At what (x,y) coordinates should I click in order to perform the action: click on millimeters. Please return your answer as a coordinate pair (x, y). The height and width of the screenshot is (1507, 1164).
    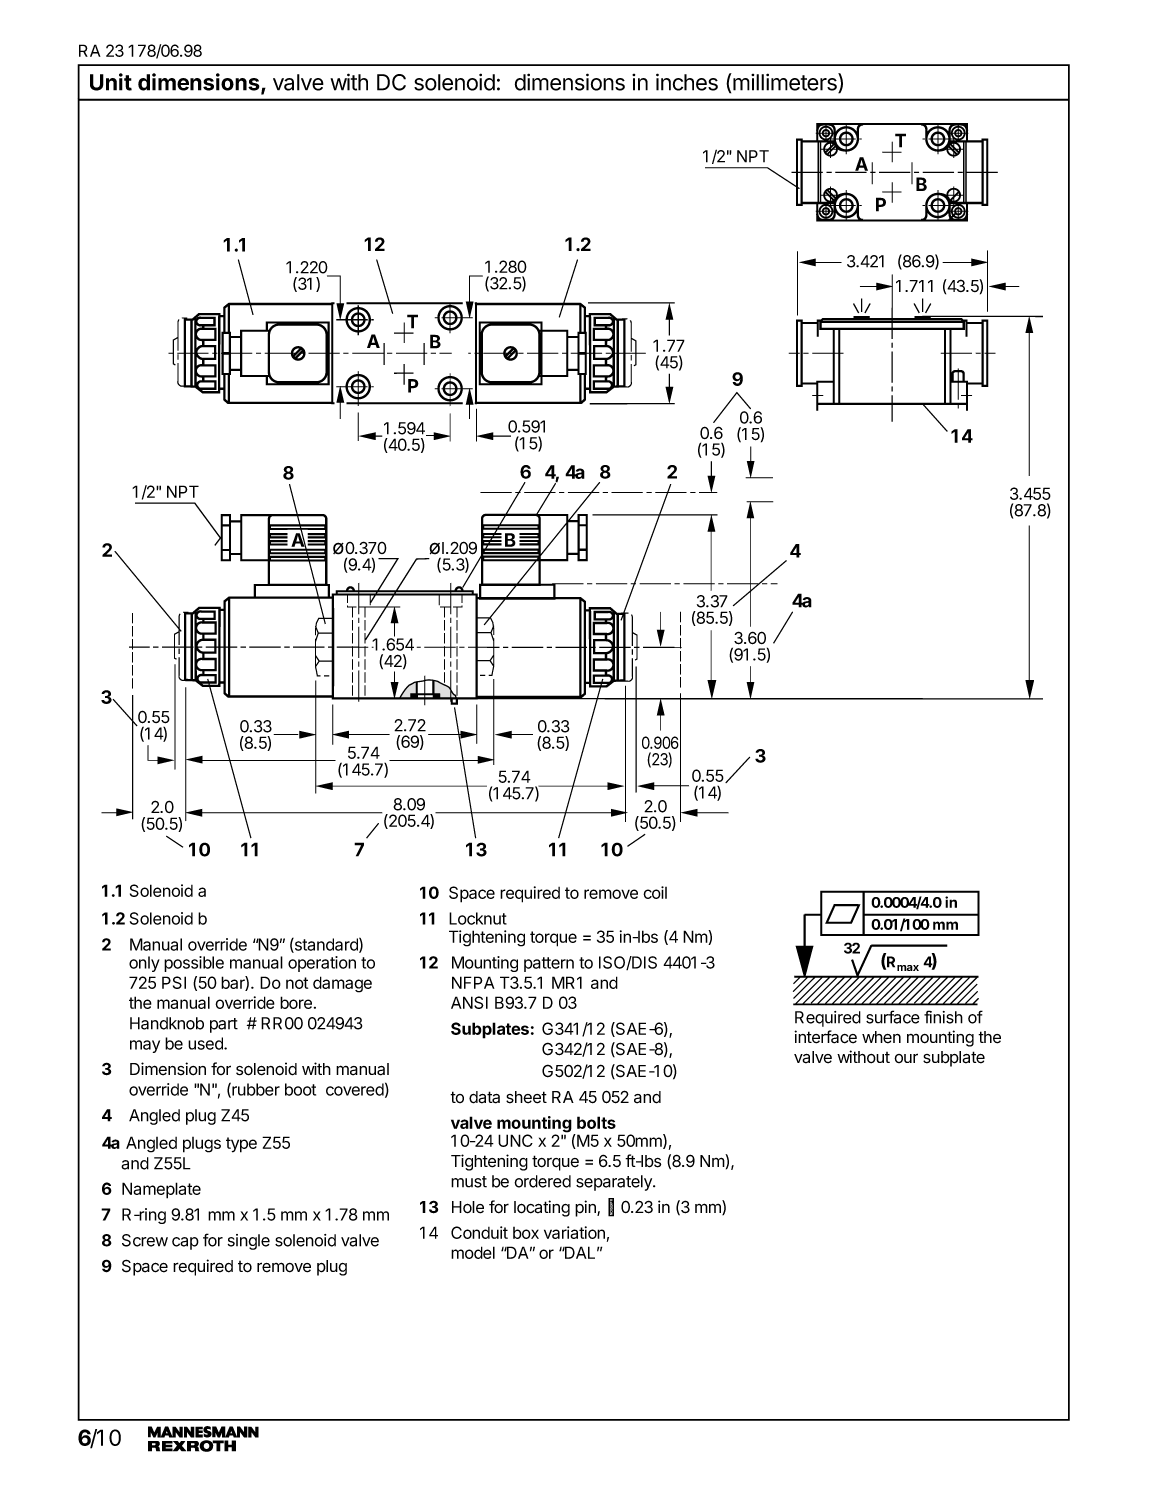
    Looking at the image, I should click on (785, 83).
